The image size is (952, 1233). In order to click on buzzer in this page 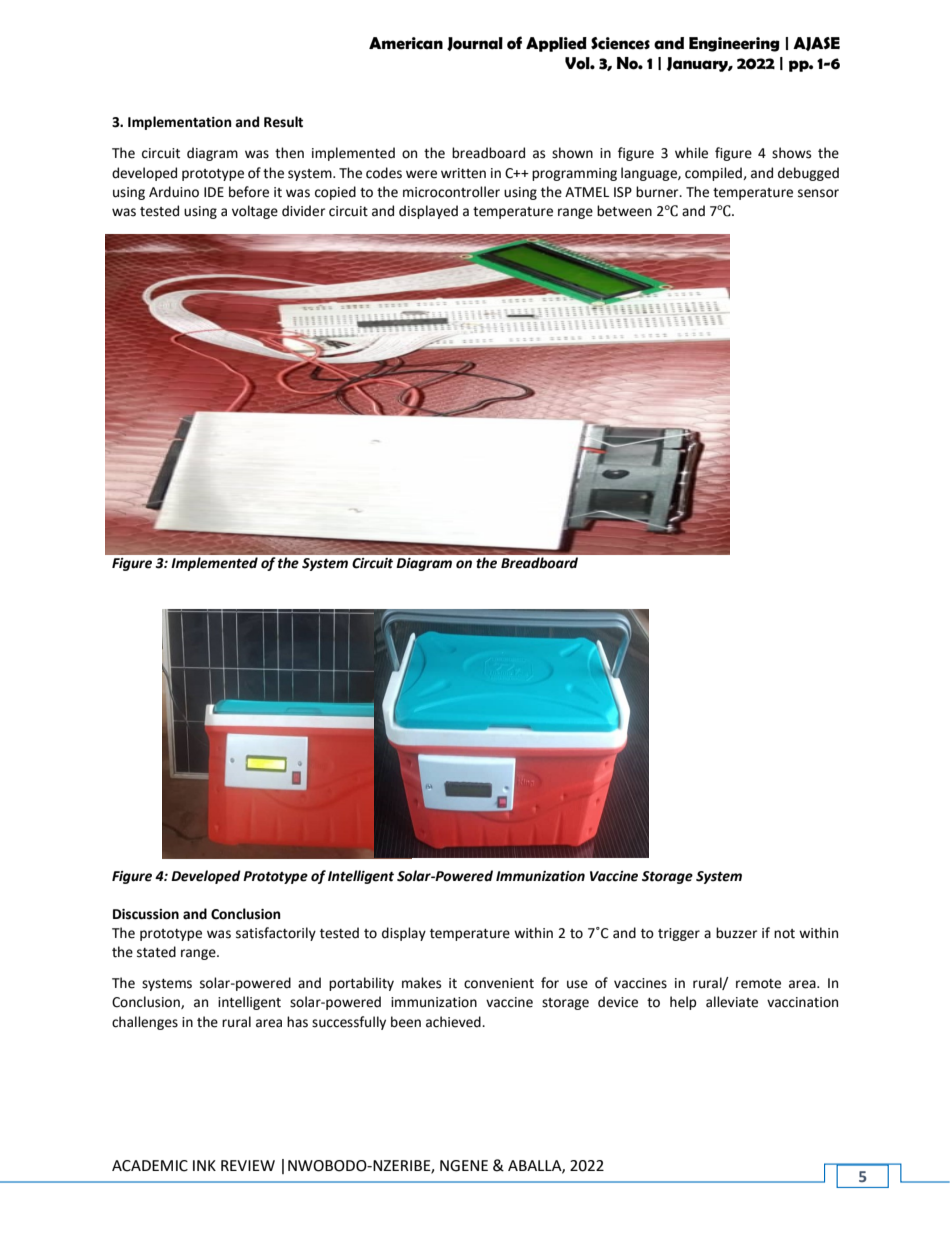, I will do `click(736, 933)`.
